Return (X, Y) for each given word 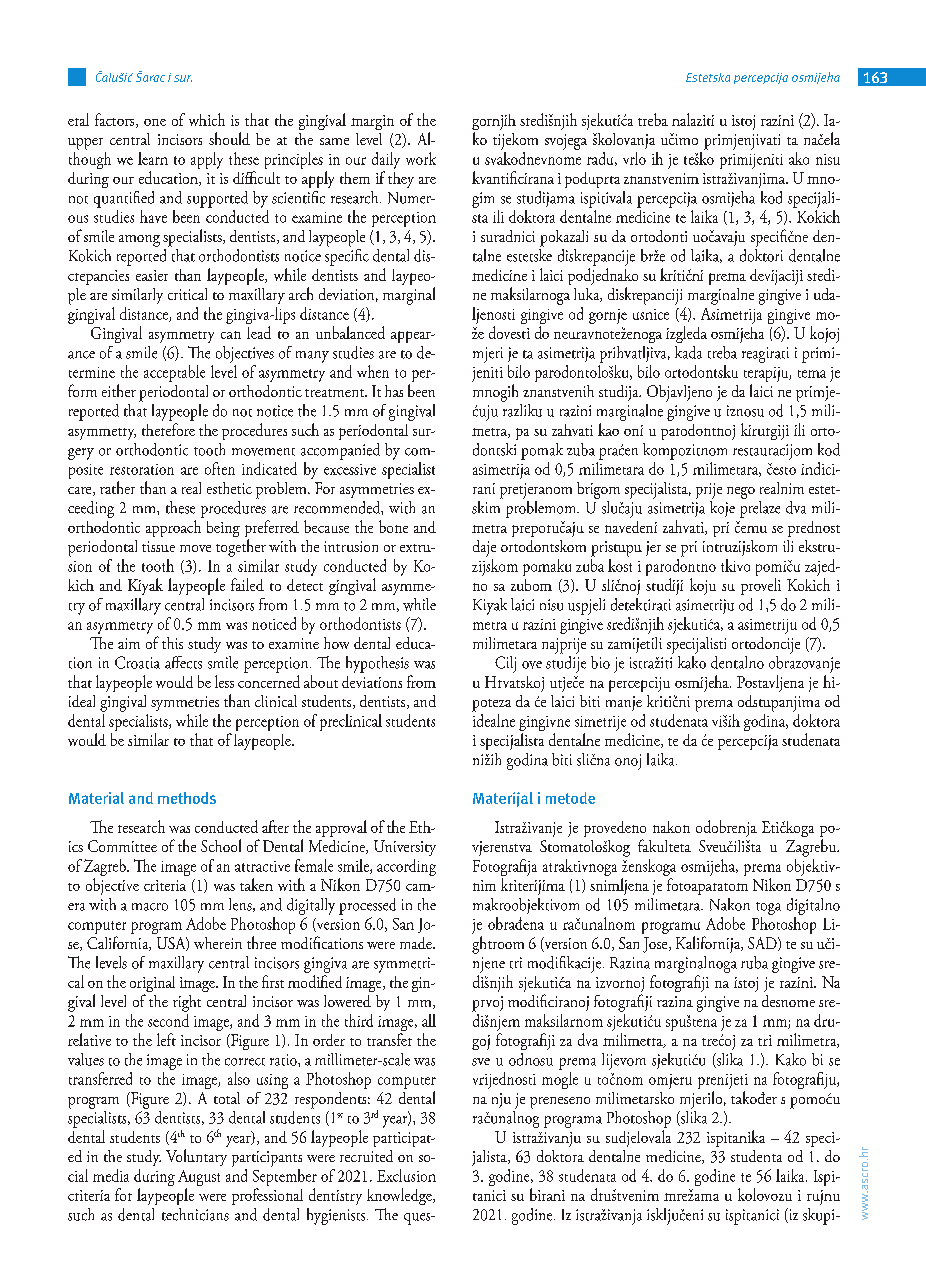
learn (153, 158)
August (199, 1179)
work (421, 158)
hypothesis (377, 664)
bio (600, 662)
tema (812, 374)
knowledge (400, 1196)
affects (183, 662)
